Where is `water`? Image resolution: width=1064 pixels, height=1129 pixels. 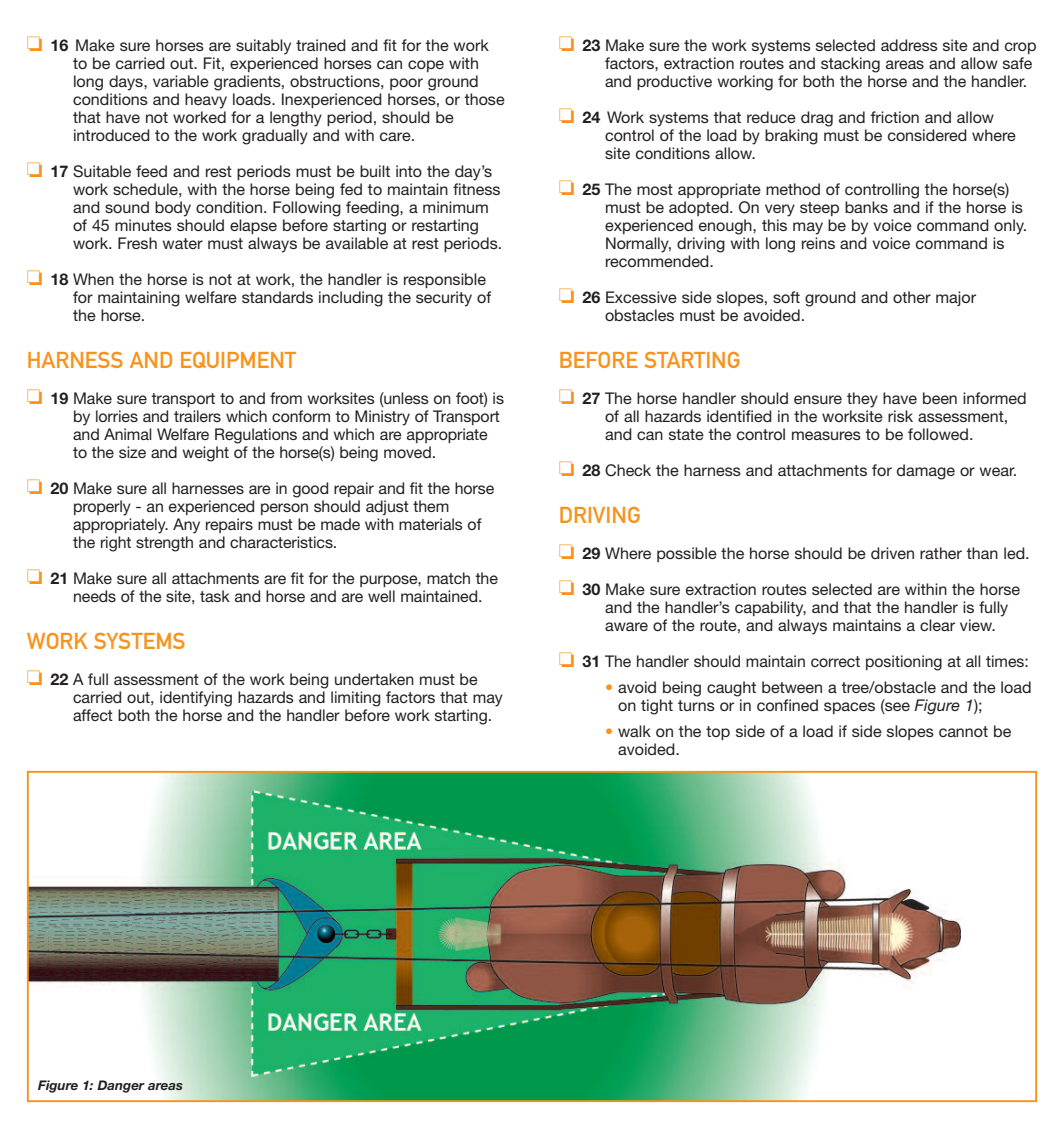
water is located at coordinates (182, 243).
